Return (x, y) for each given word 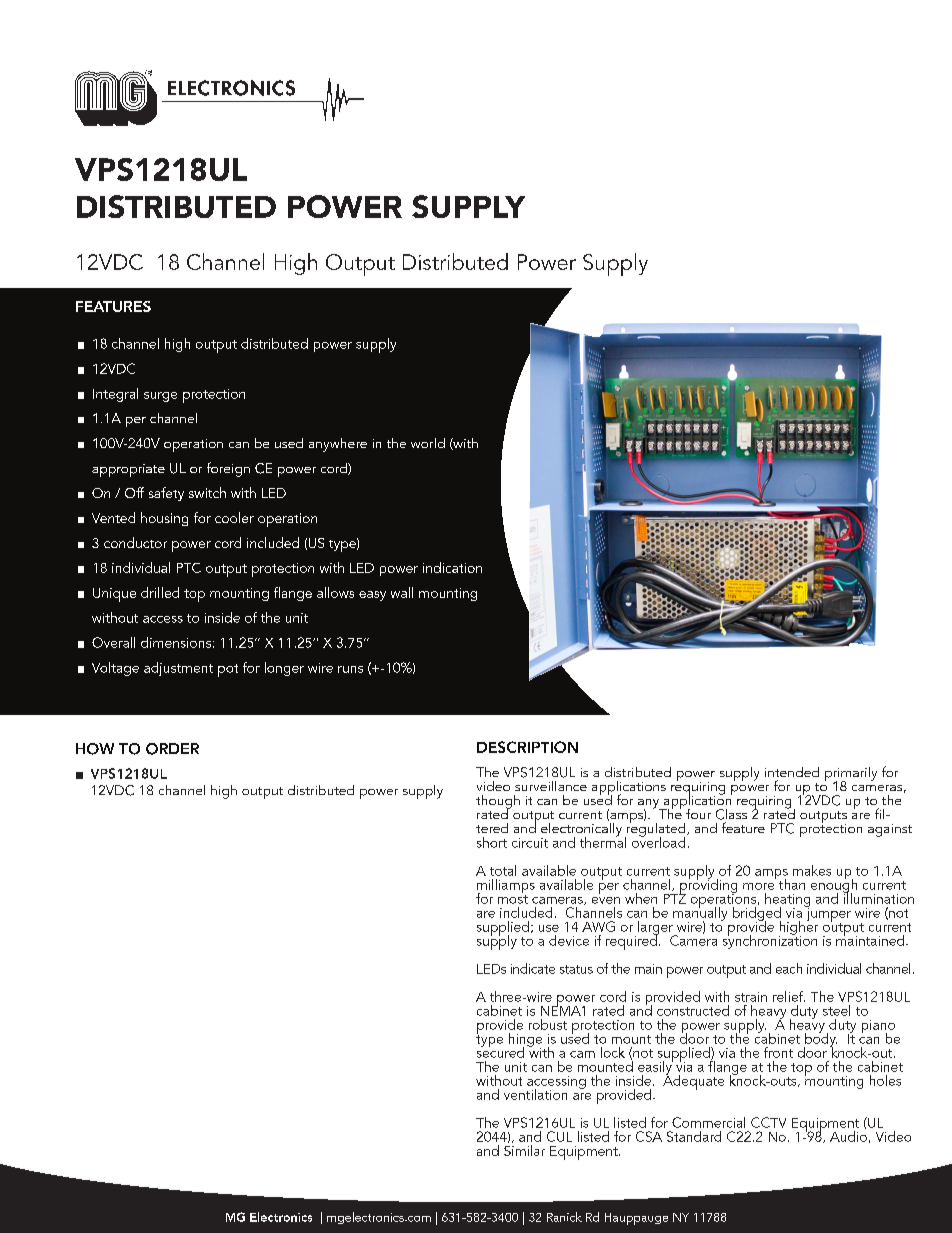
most (513, 899)
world (428, 443)
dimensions (176, 642)
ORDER (172, 749)
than (792, 884)
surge (160, 397)
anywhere (338, 445)
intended (792, 772)
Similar (524, 1150)
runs (350, 669)
